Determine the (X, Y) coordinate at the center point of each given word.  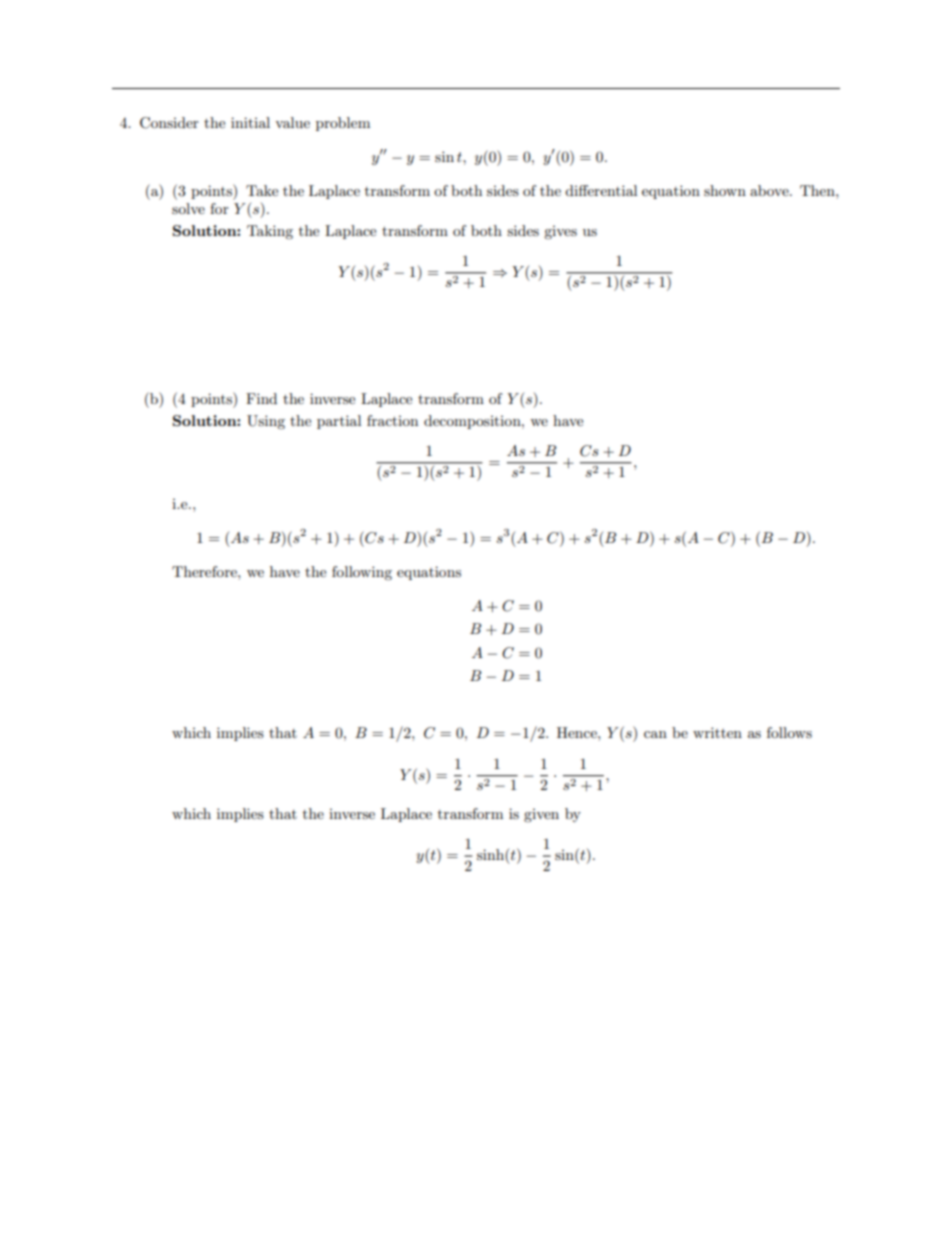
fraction (392, 420)
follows (789, 732)
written (717, 732)
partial (339, 422)
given (541, 815)
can (655, 734)
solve (188, 208)
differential (601, 190)
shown (725, 190)
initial (250, 122)
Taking (270, 232)
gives (560, 232)
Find (261, 398)
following (362, 573)
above (770, 190)
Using (266, 422)
